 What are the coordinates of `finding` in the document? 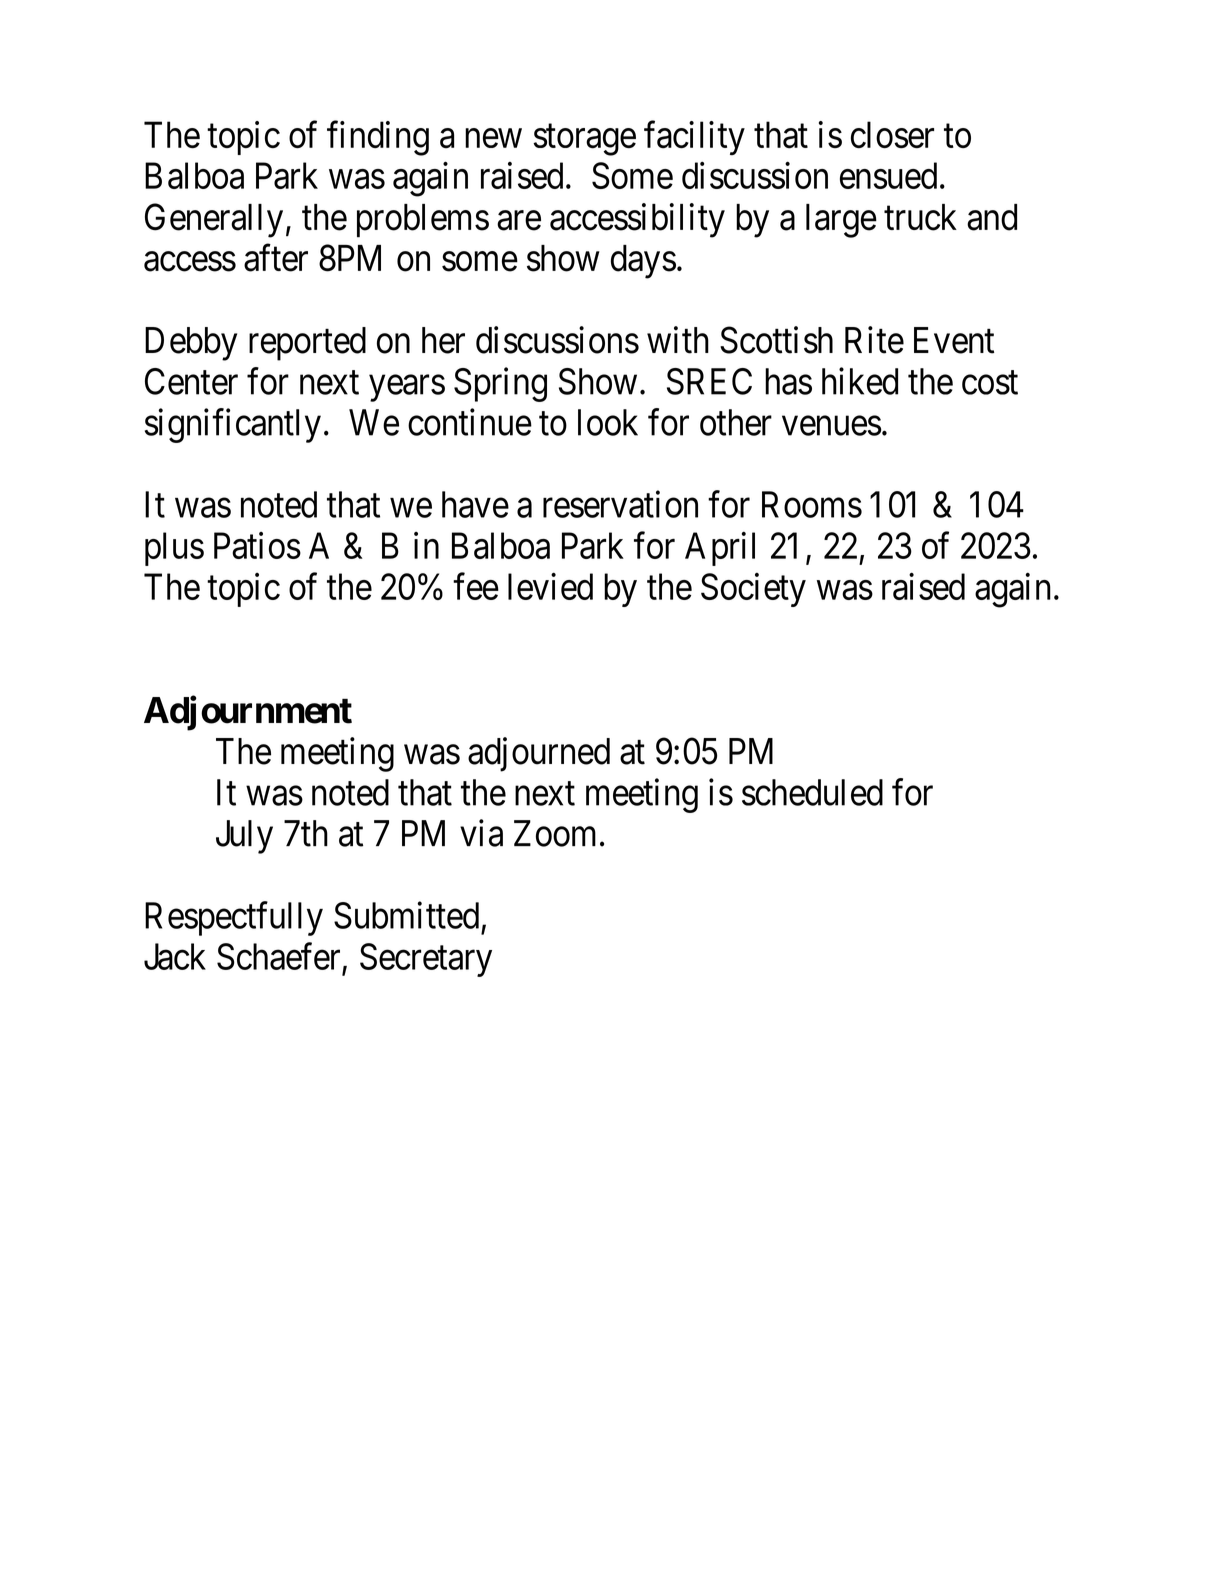 It's located at (378, 138).
